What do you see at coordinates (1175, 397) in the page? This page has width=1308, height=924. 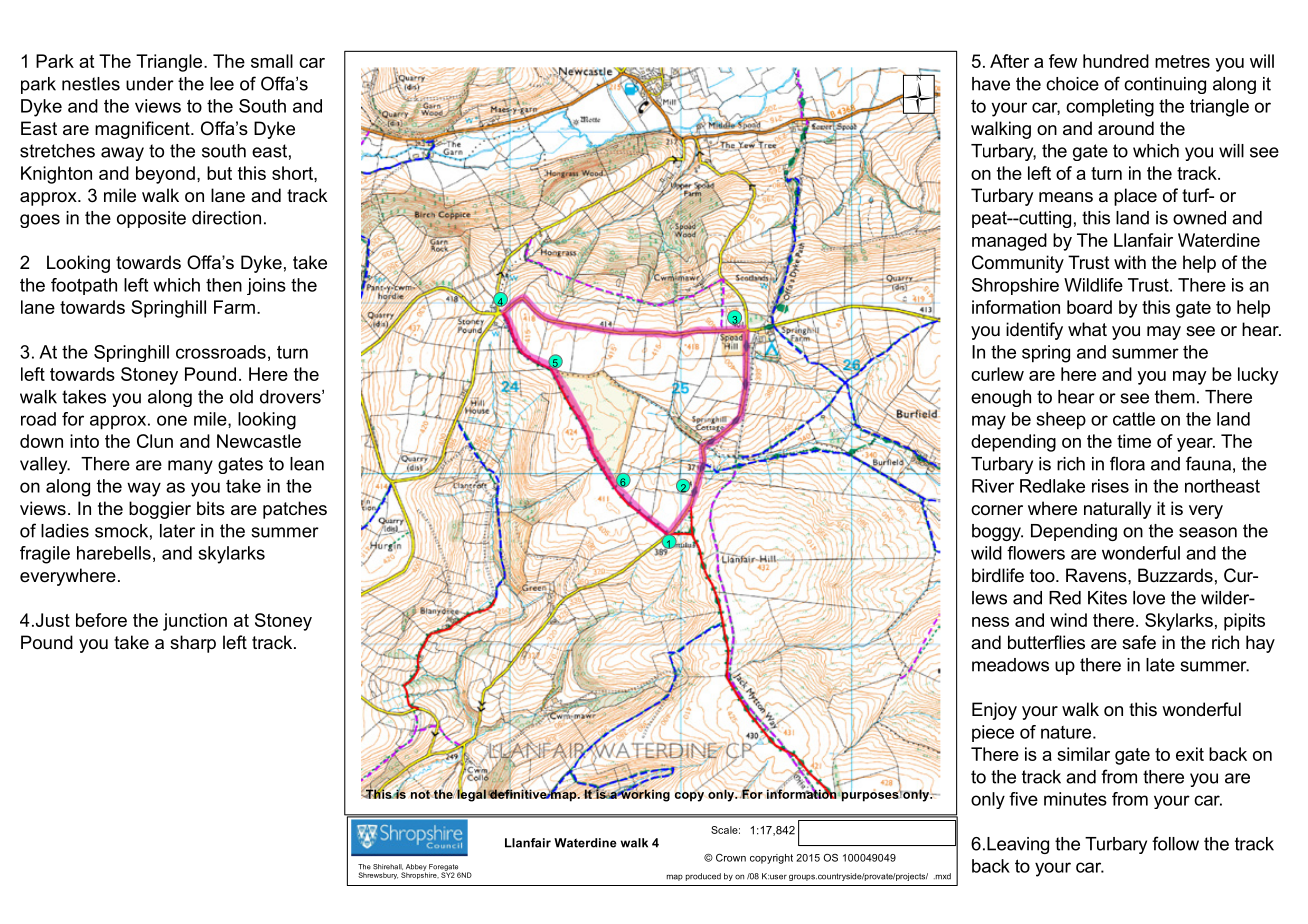 I see `them` at bounding box center [1175, 397].
